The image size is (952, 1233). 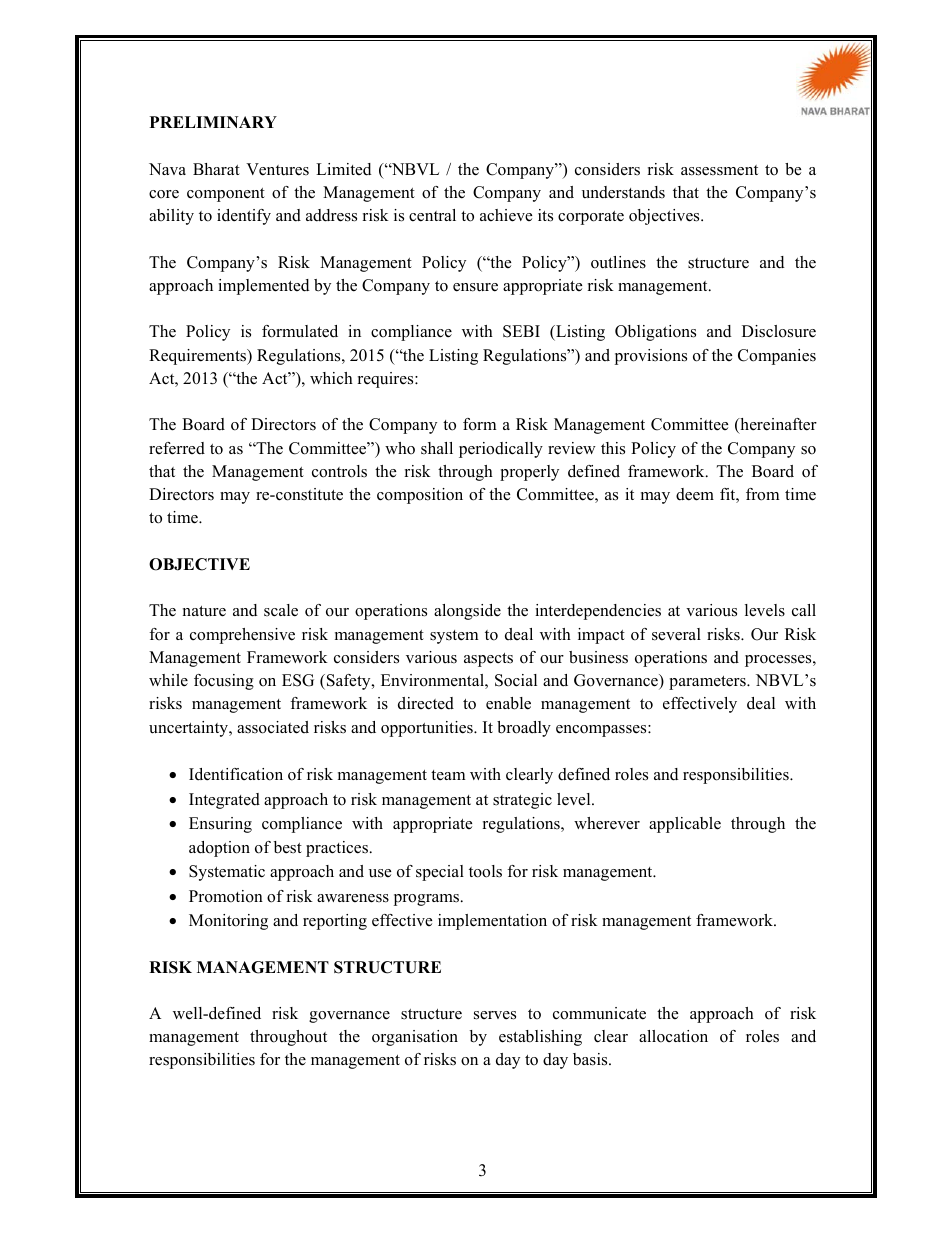 What do you see at coordinates (673, 1036) in the screenshot?
I see `allocation` at bounding box center [673, 1036].
